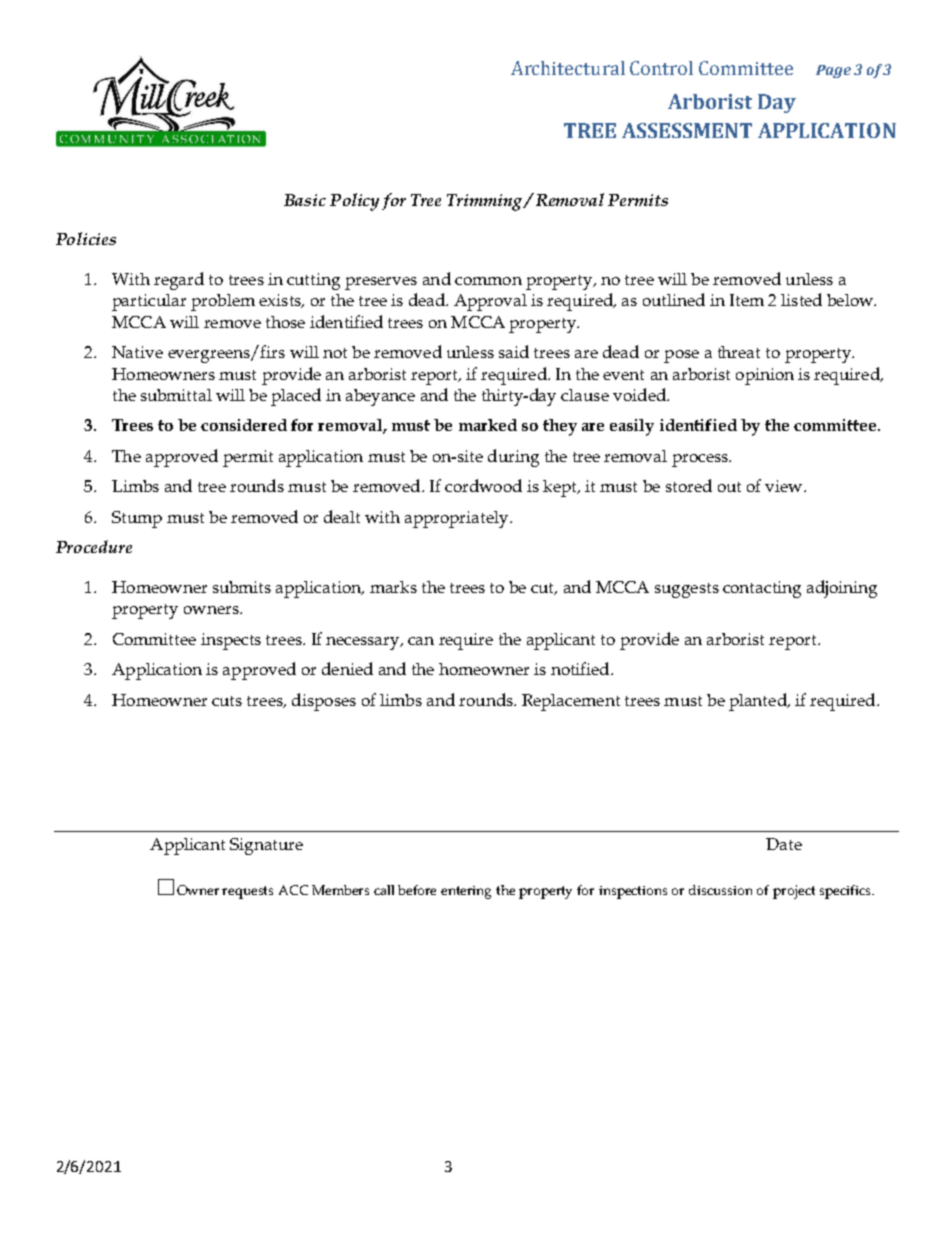 The height and width of the image is (1233, 952). I want to click on Page, so click(833, 71).
